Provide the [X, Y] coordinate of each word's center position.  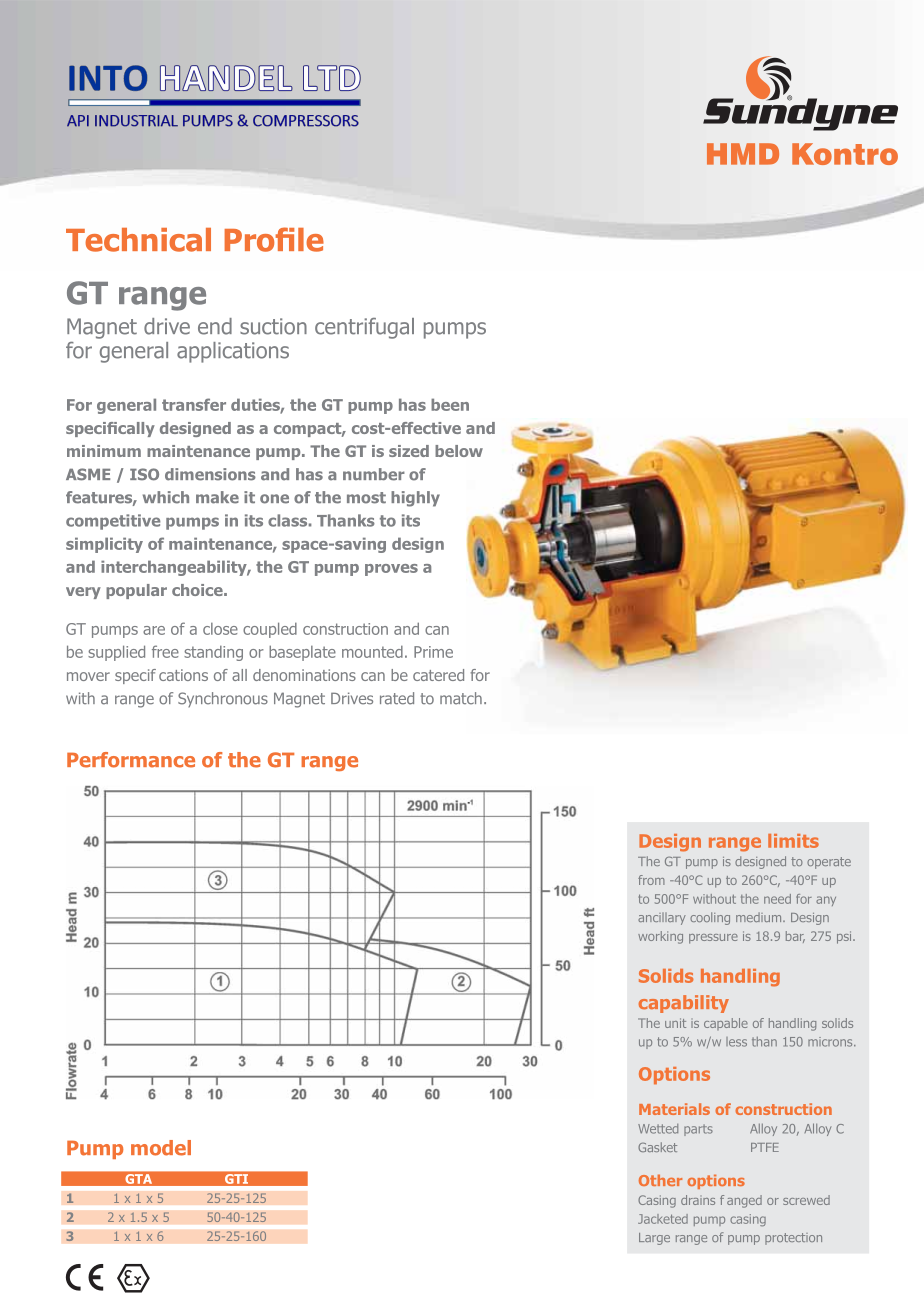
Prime [433, 652]
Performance [131, 760]
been [450, 404]
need [777, 899]
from [651, 880]
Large [654, 1239]
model [161, 1148]
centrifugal [364, 328]
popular [136, 591]
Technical [138, 240]
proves [391, 570]
